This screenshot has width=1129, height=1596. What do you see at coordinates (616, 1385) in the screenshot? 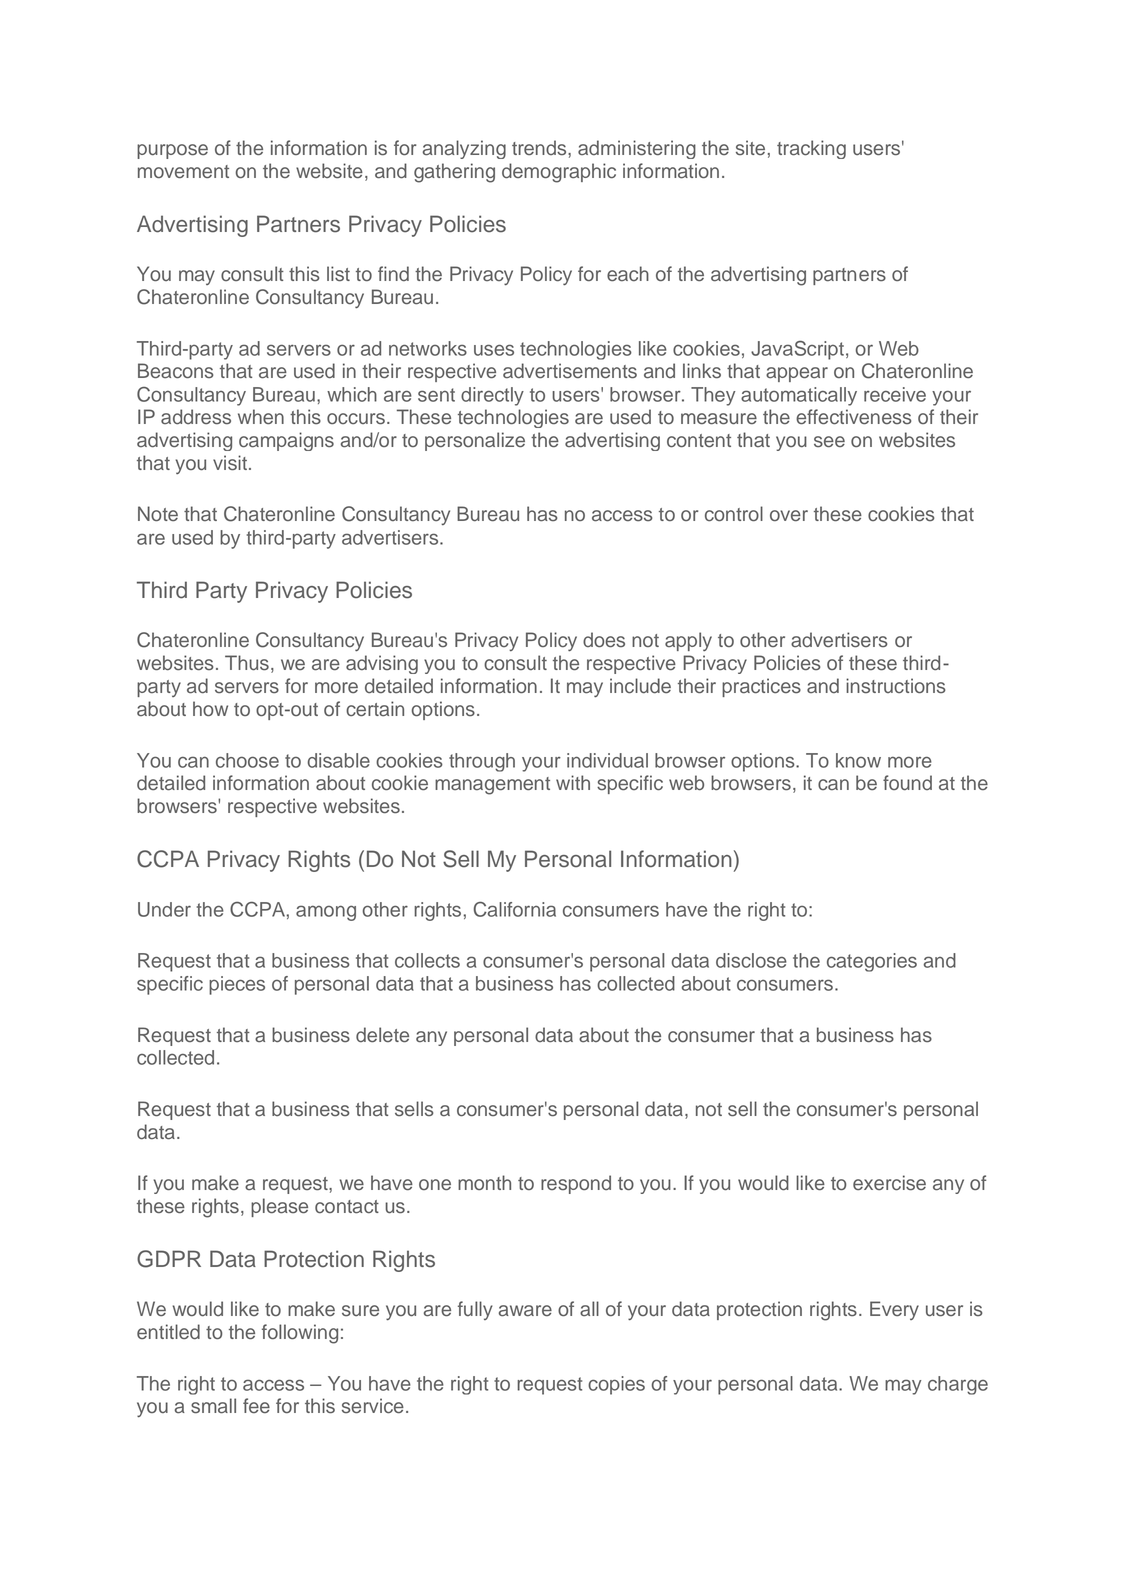
I see `copies` at bounding box center [616, 1385].
